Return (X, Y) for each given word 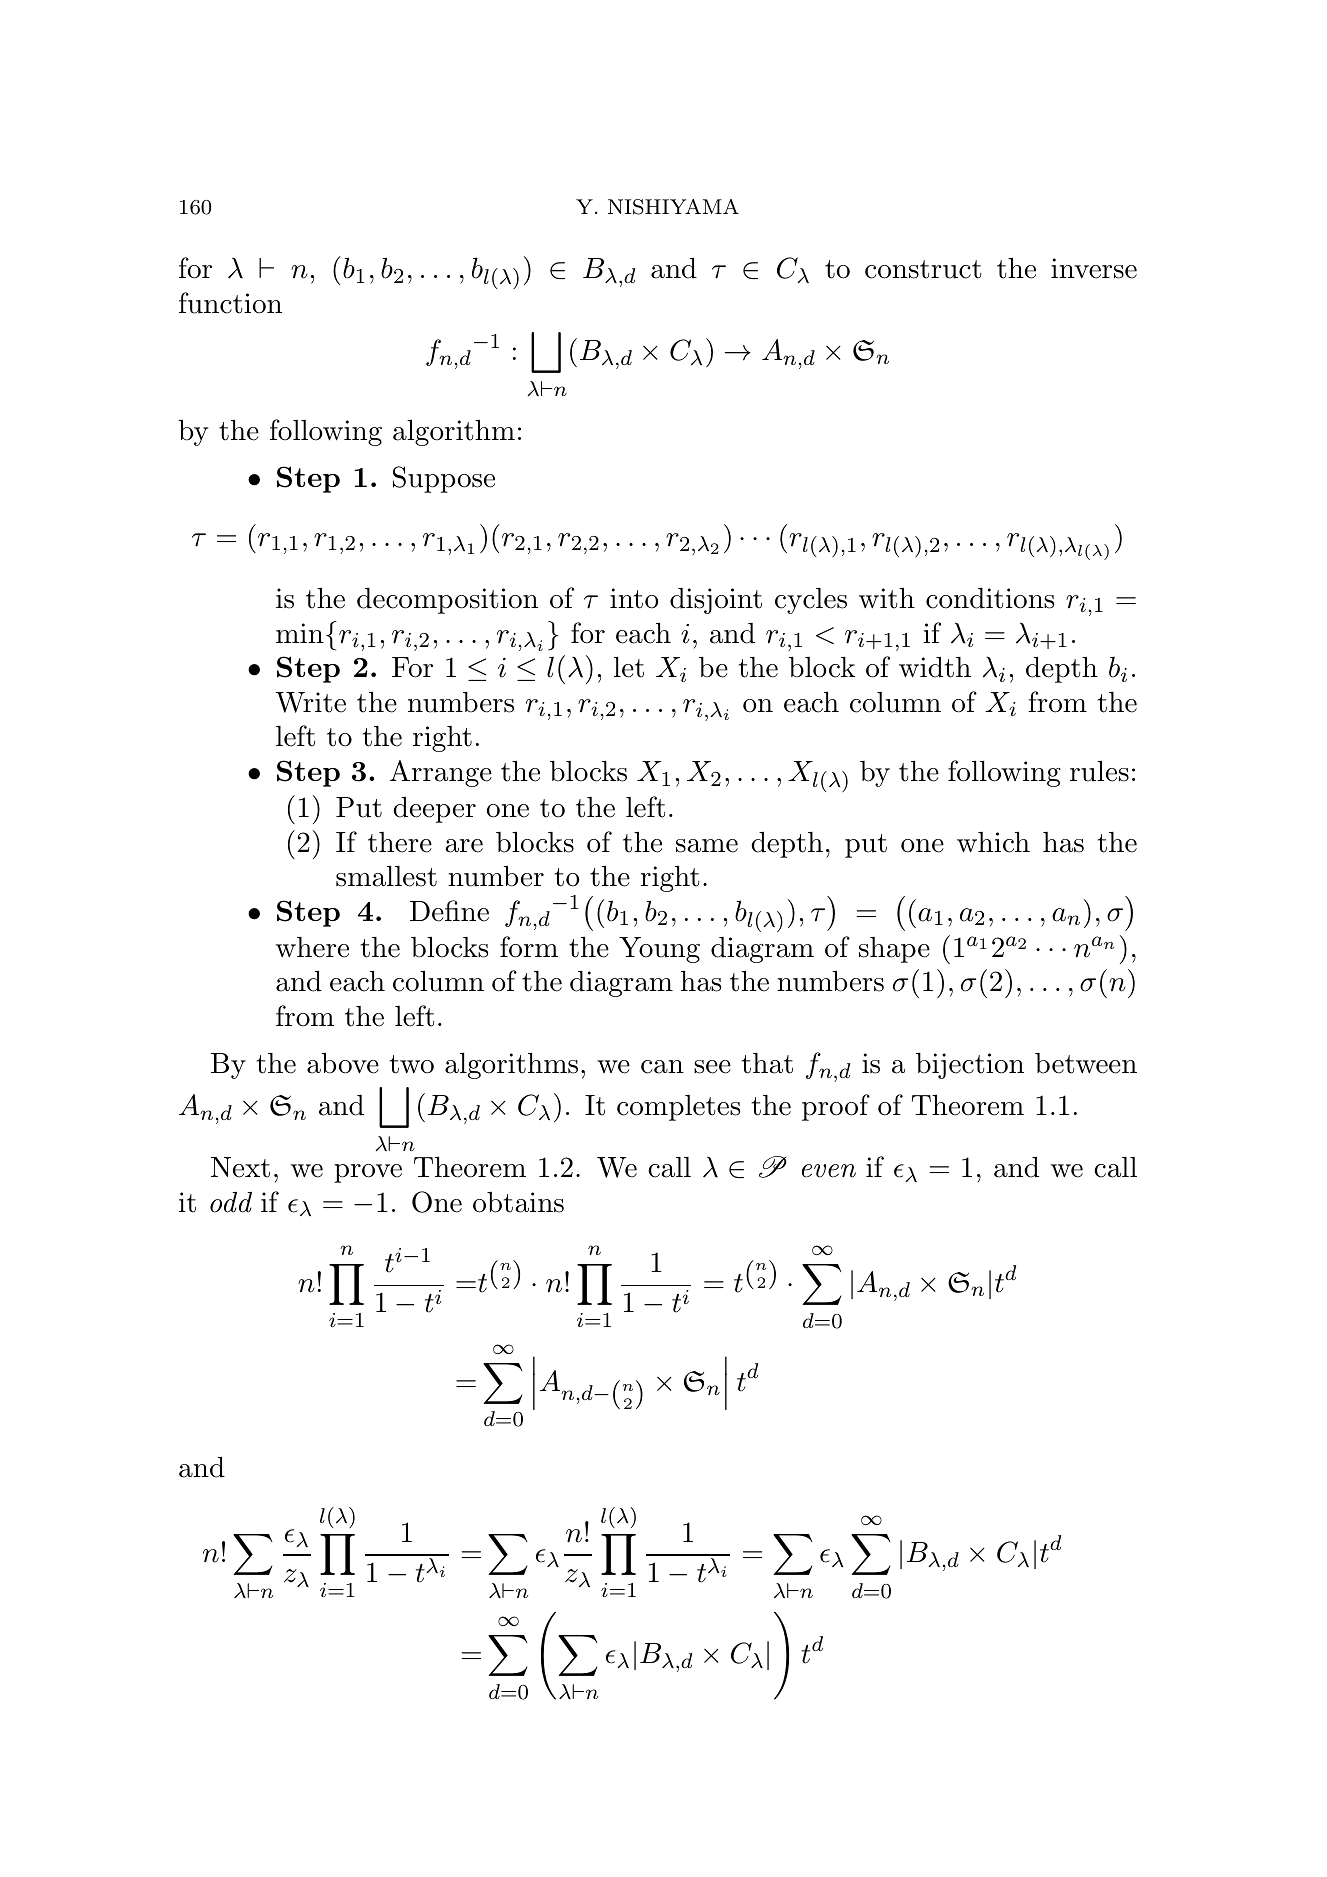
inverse (1094, 268)
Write (310, 702)
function (230, 303)
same (707, 846)
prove (368, 1173)
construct (923, 269)
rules (1099, 771)
